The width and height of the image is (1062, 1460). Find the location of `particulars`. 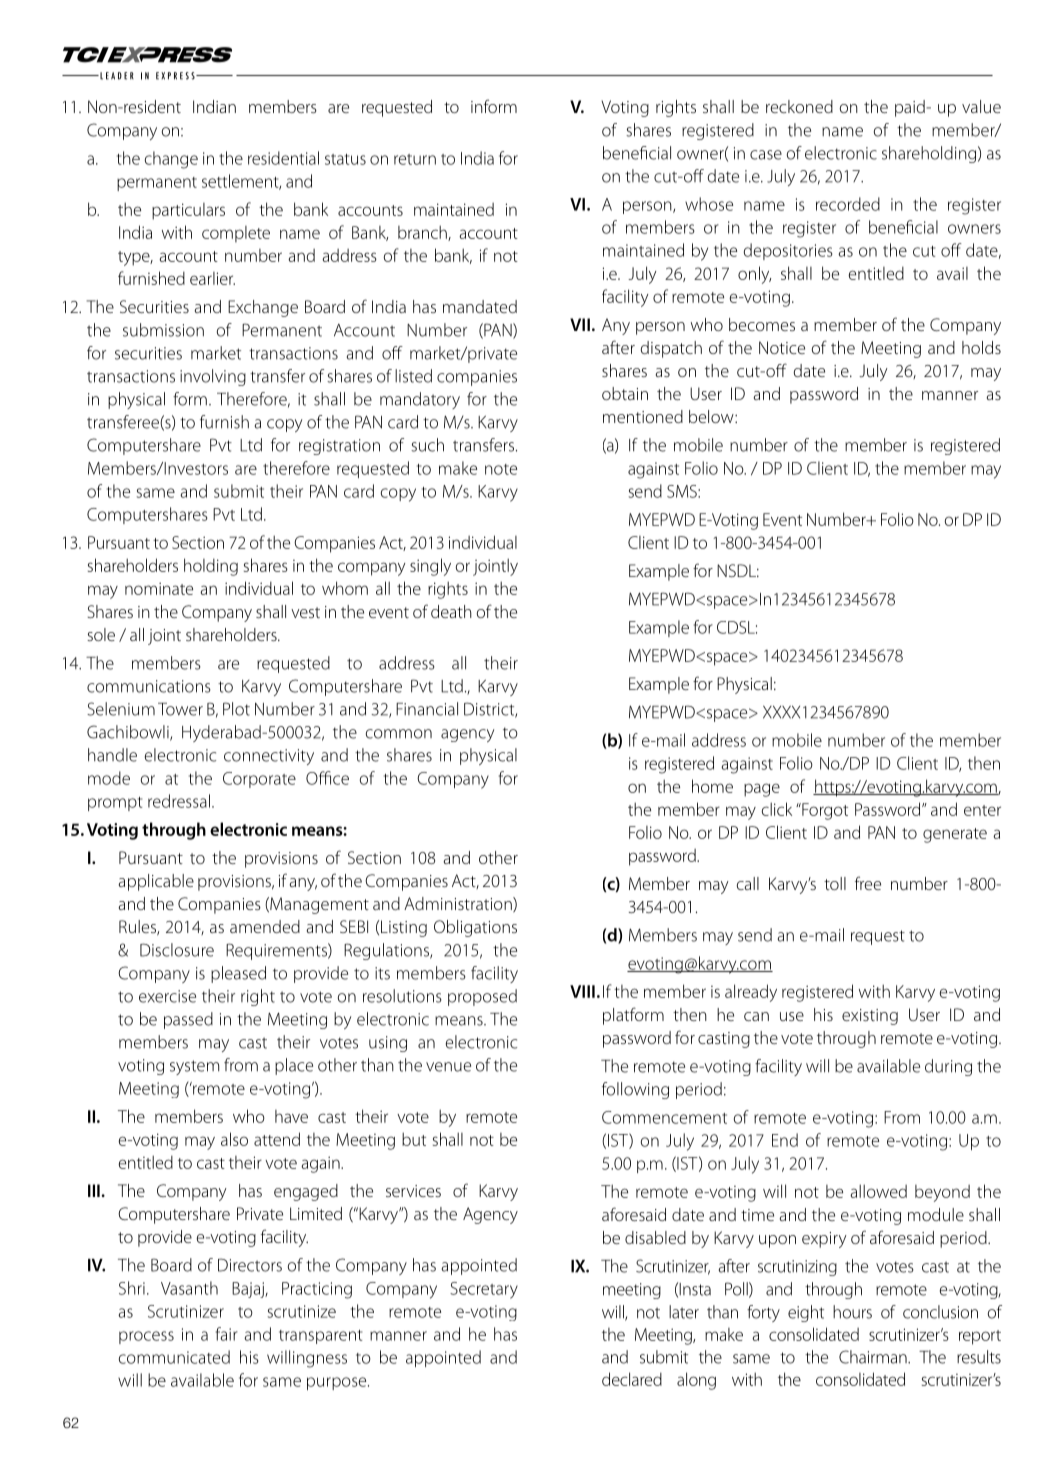

particulars is located at coordinates (188, 211).
